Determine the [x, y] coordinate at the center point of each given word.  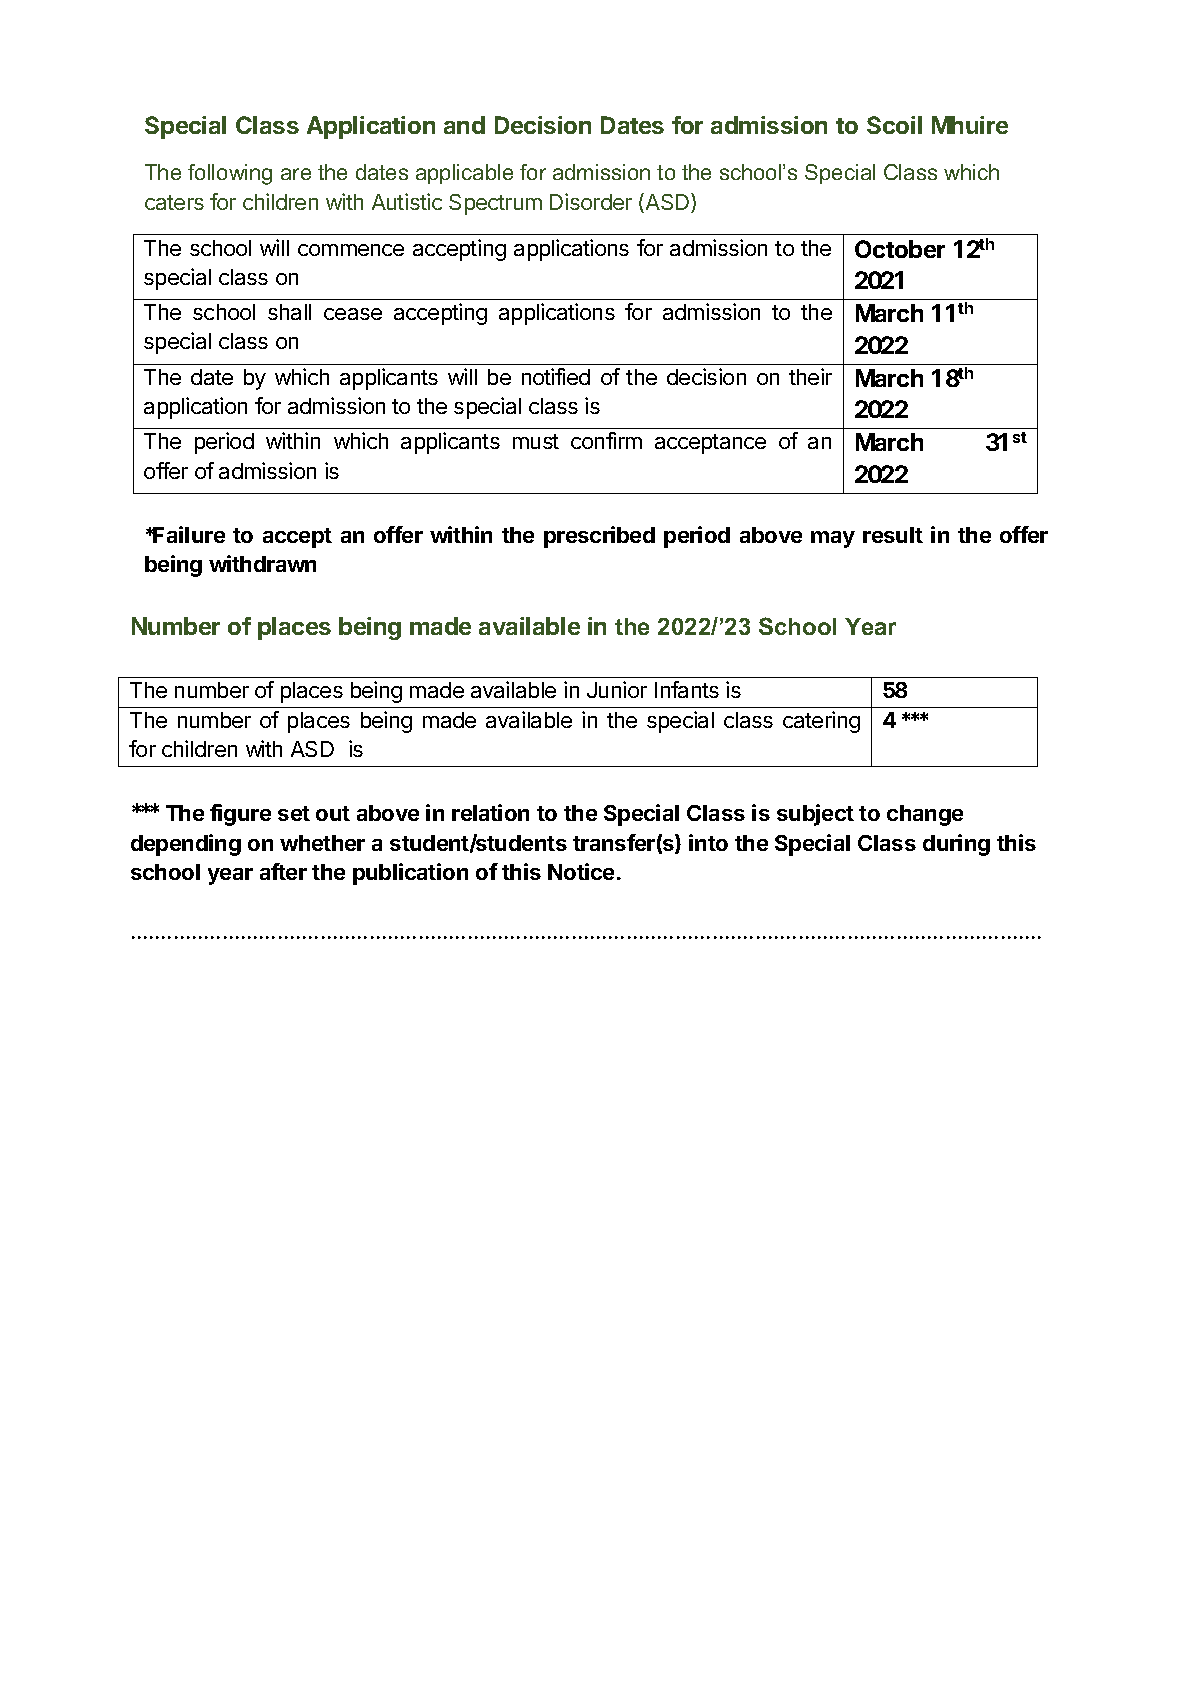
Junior [617, 689]
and [464, 125]
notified [556, 376]
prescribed [599, 537]
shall [289, 312]
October [900, 249]
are [296, 174]
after [283, 871]
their [810, 376]
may [833, 539]
